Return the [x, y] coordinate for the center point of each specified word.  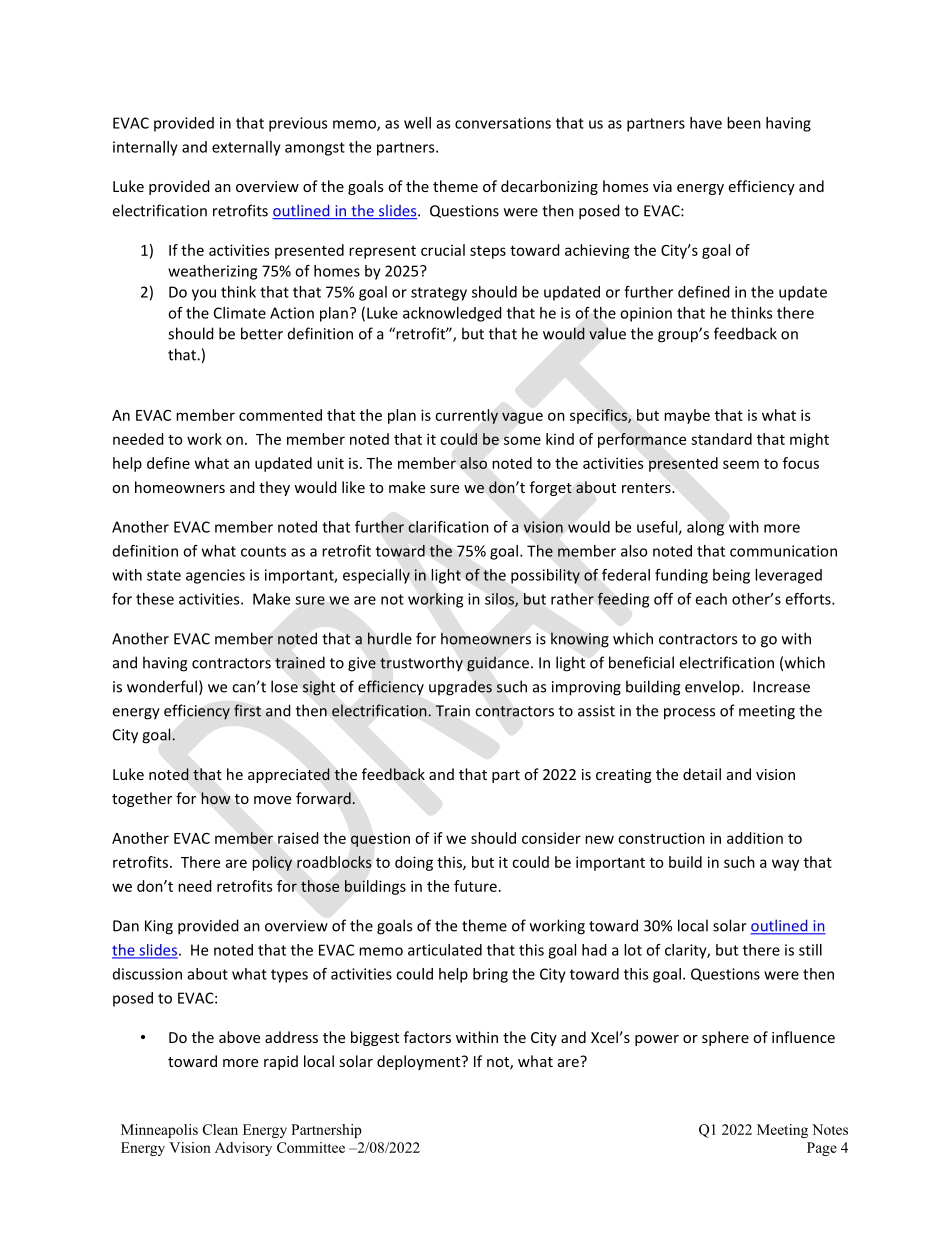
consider [551, 838]
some [522, 440]
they [274, 488]
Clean [220, 1129]
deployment [420, 1062]
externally [246, 148]
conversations [503, 123]
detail [702, 774]
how [215, 798]
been [744, 123]
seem [741, 464]
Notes [830, 1129]
